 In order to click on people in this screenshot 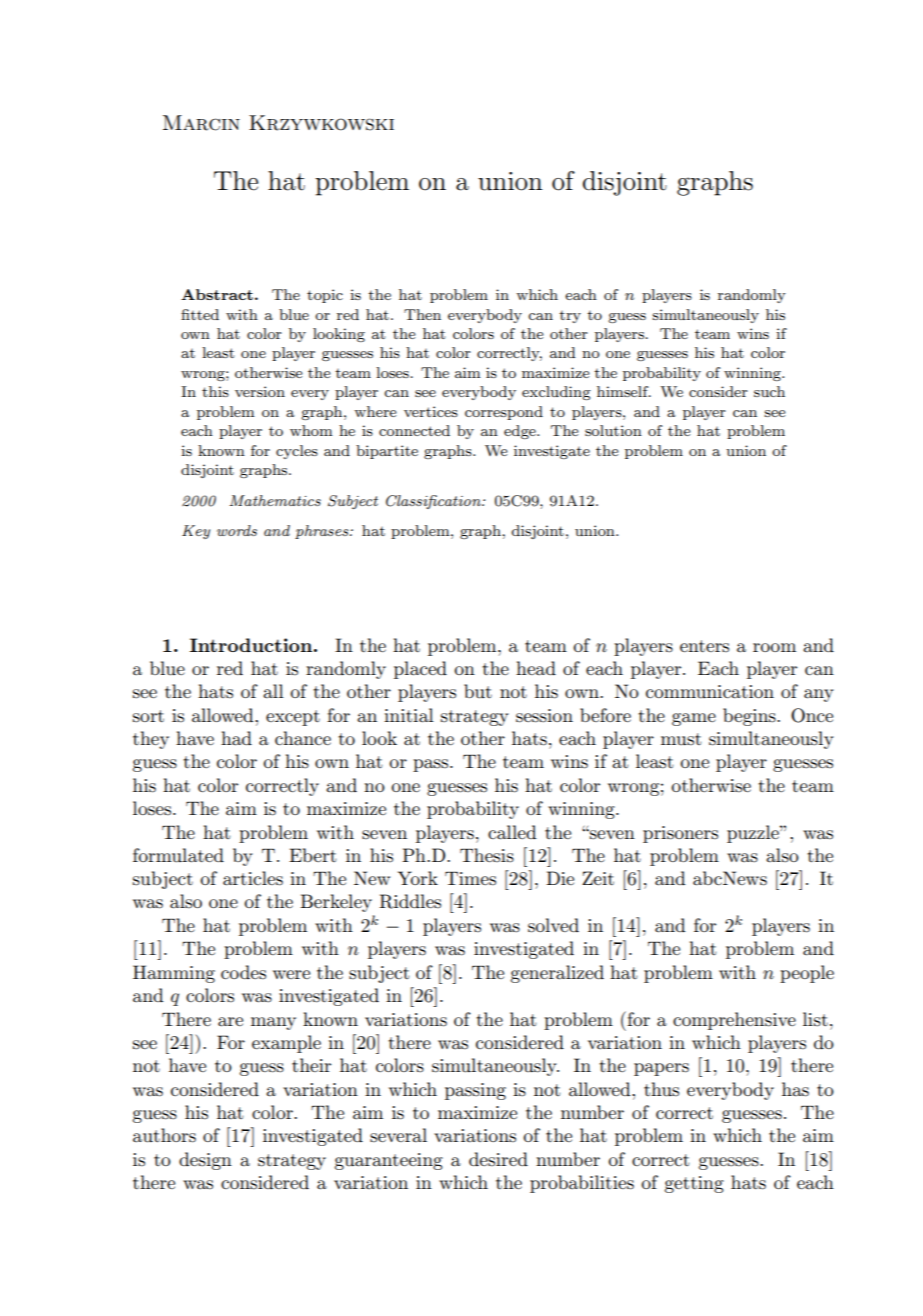, I will do `click(807, 974)`.
